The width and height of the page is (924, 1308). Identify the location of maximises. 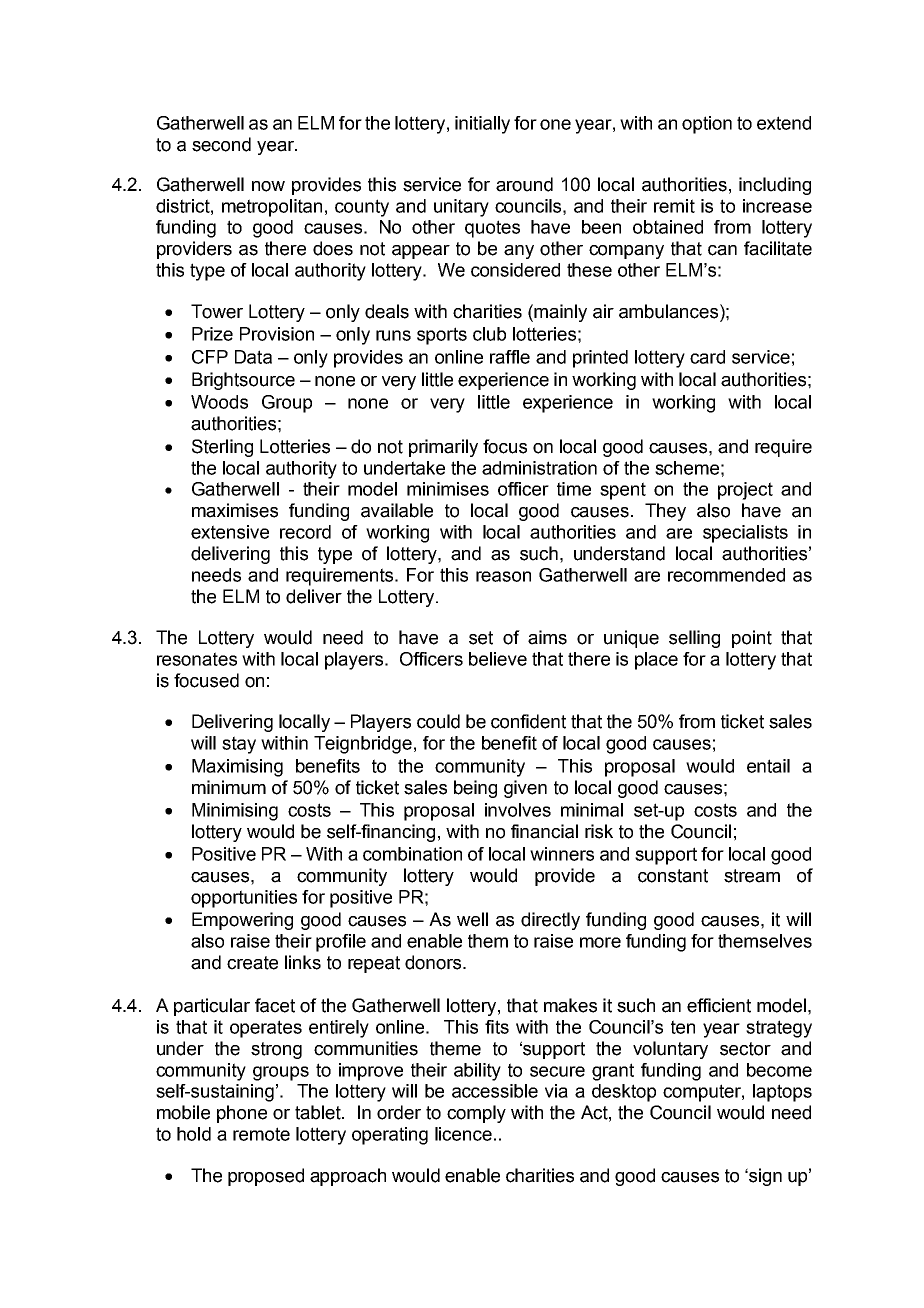
(235, 510).
